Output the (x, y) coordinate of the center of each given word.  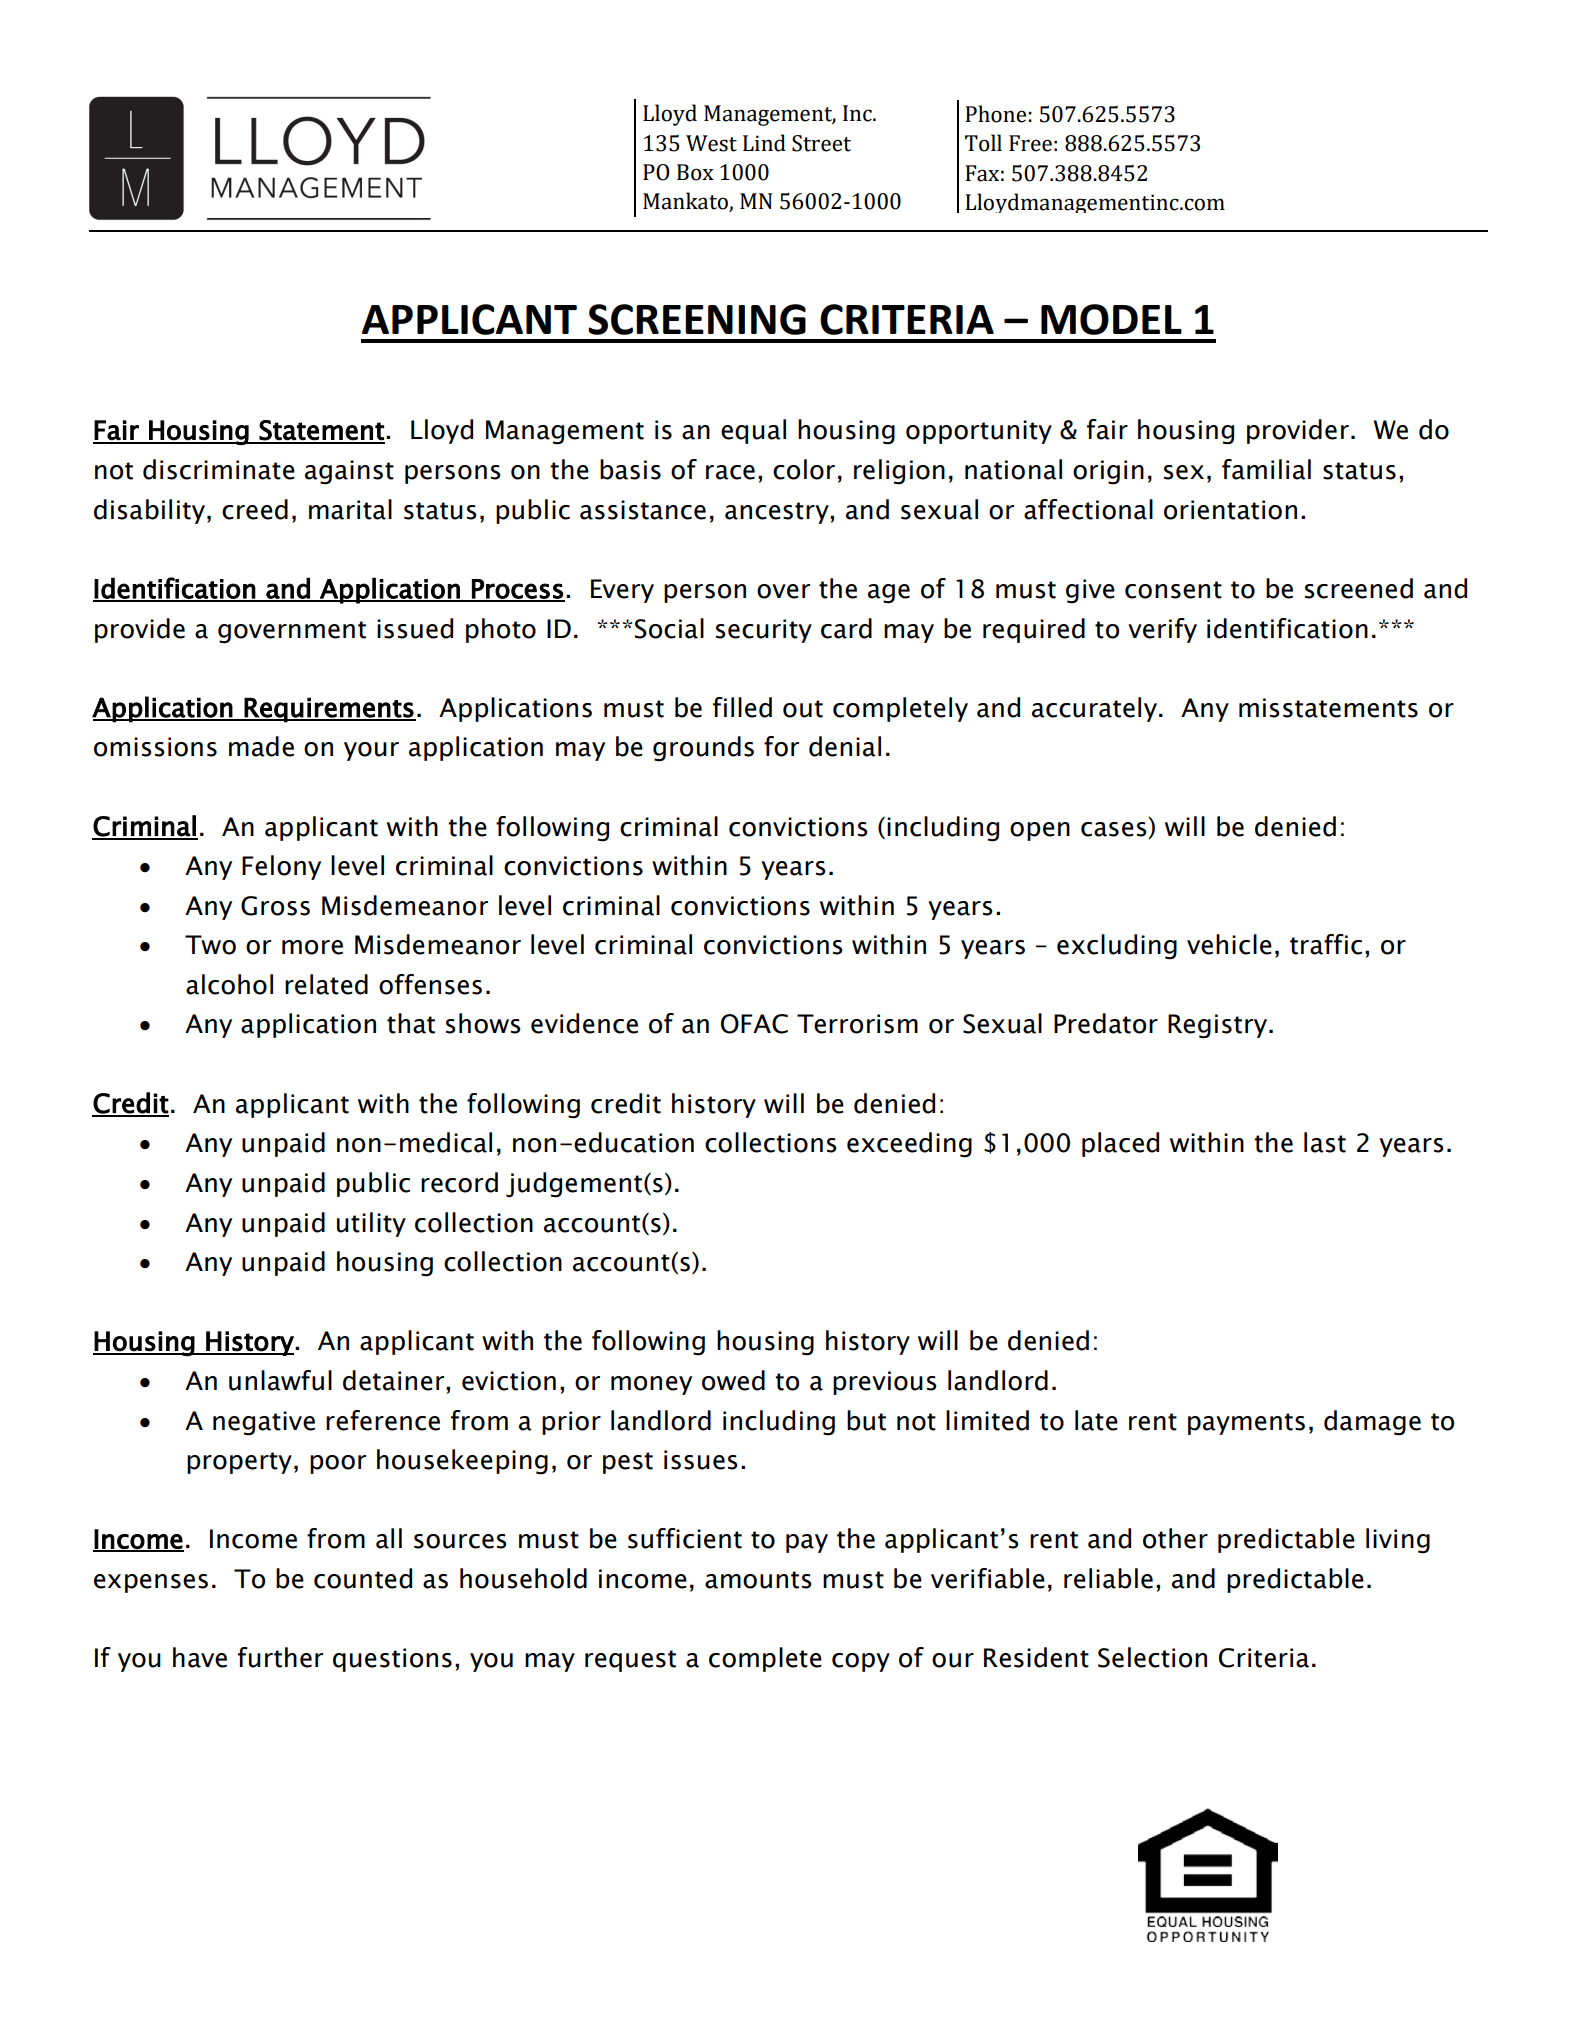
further (280, 1657)
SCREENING (697, 319)
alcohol (229, 984)
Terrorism (857, 1024)
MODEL (1111, 319)
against (349, 472)
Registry (1217, 1026)
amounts (758, 1580)
